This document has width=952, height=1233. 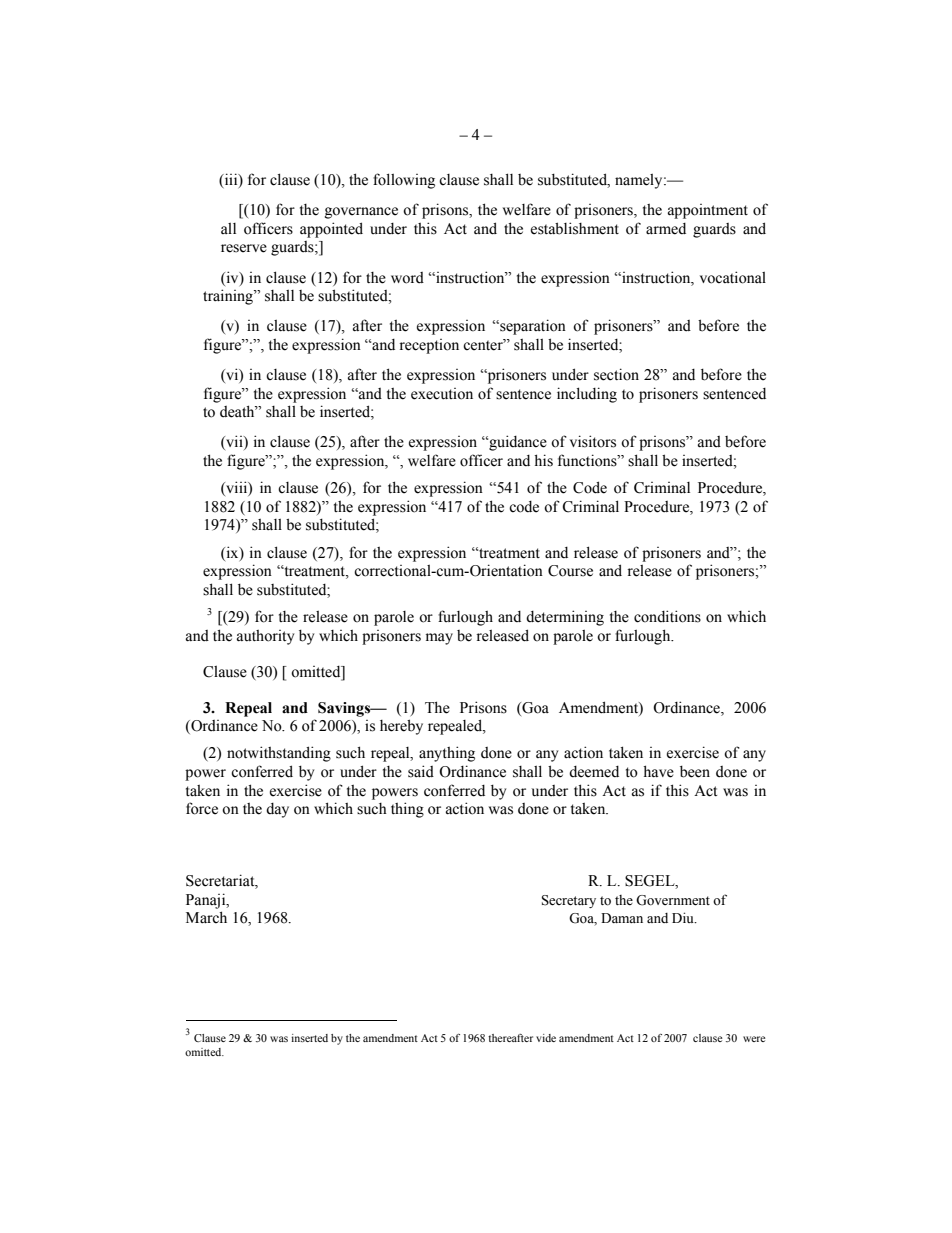 I want to click on may, so click(x=439, y=639).
